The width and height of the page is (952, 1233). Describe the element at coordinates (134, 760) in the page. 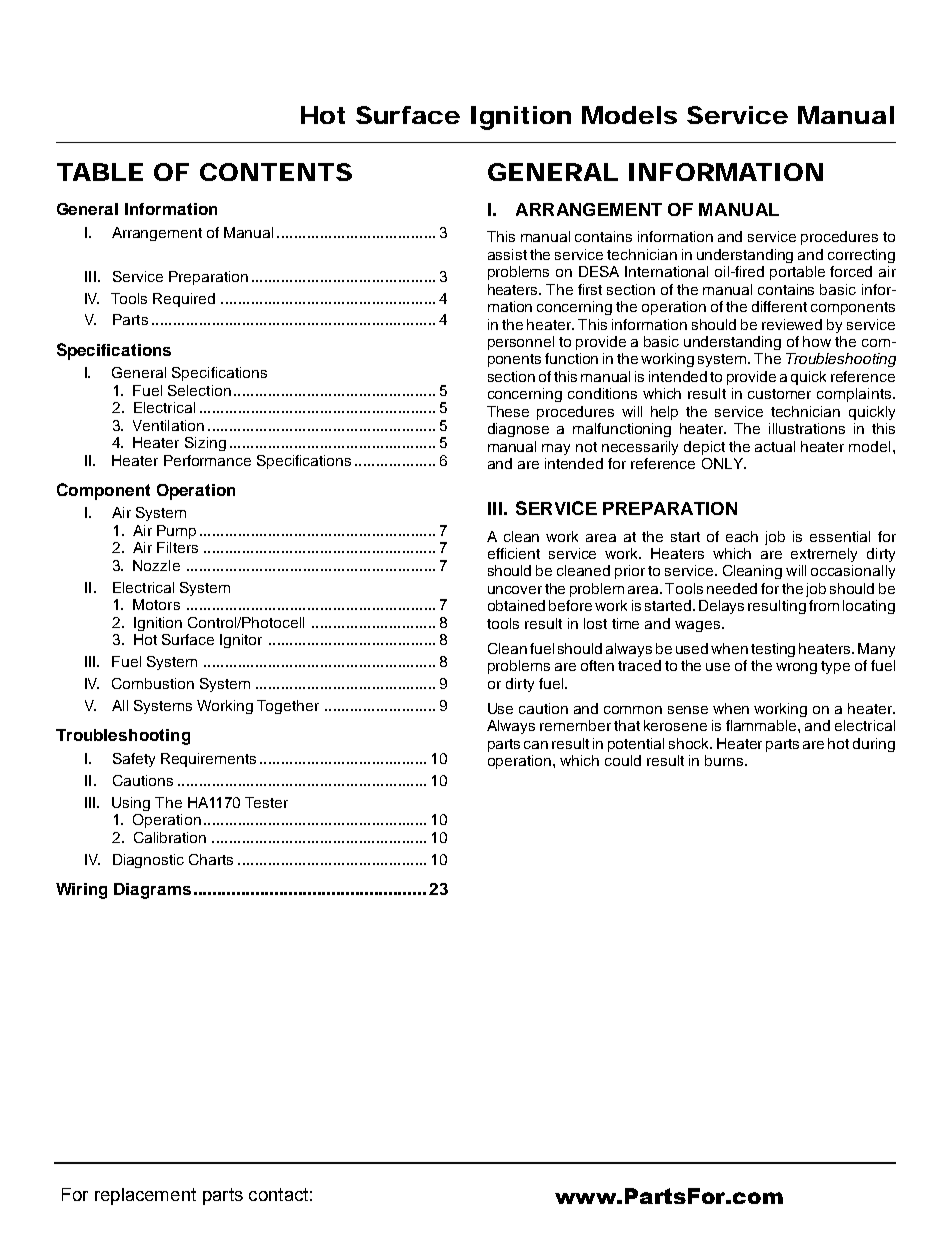

I see `Safety` at that location.
